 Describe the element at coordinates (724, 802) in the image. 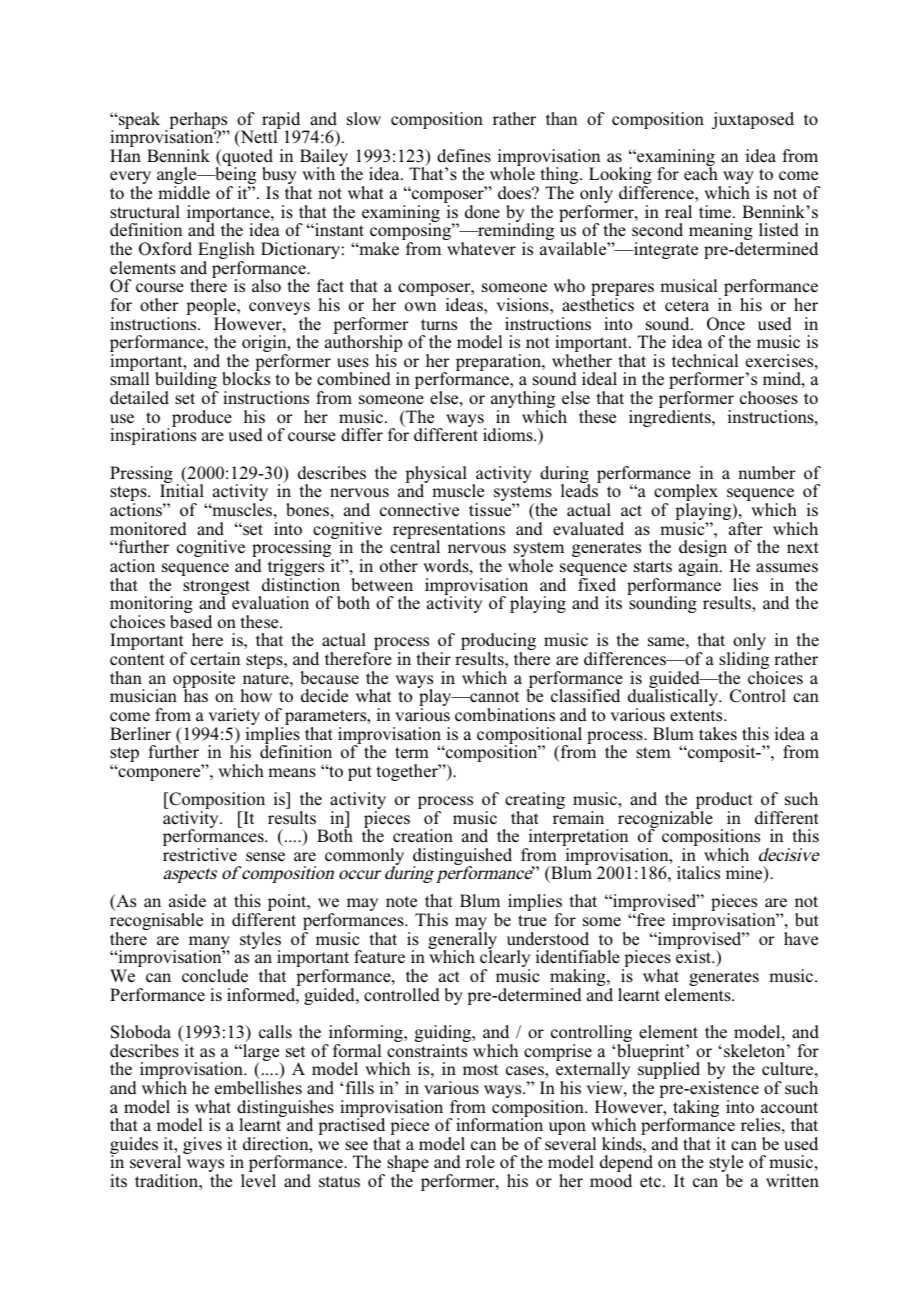

I see `product` at that location.
